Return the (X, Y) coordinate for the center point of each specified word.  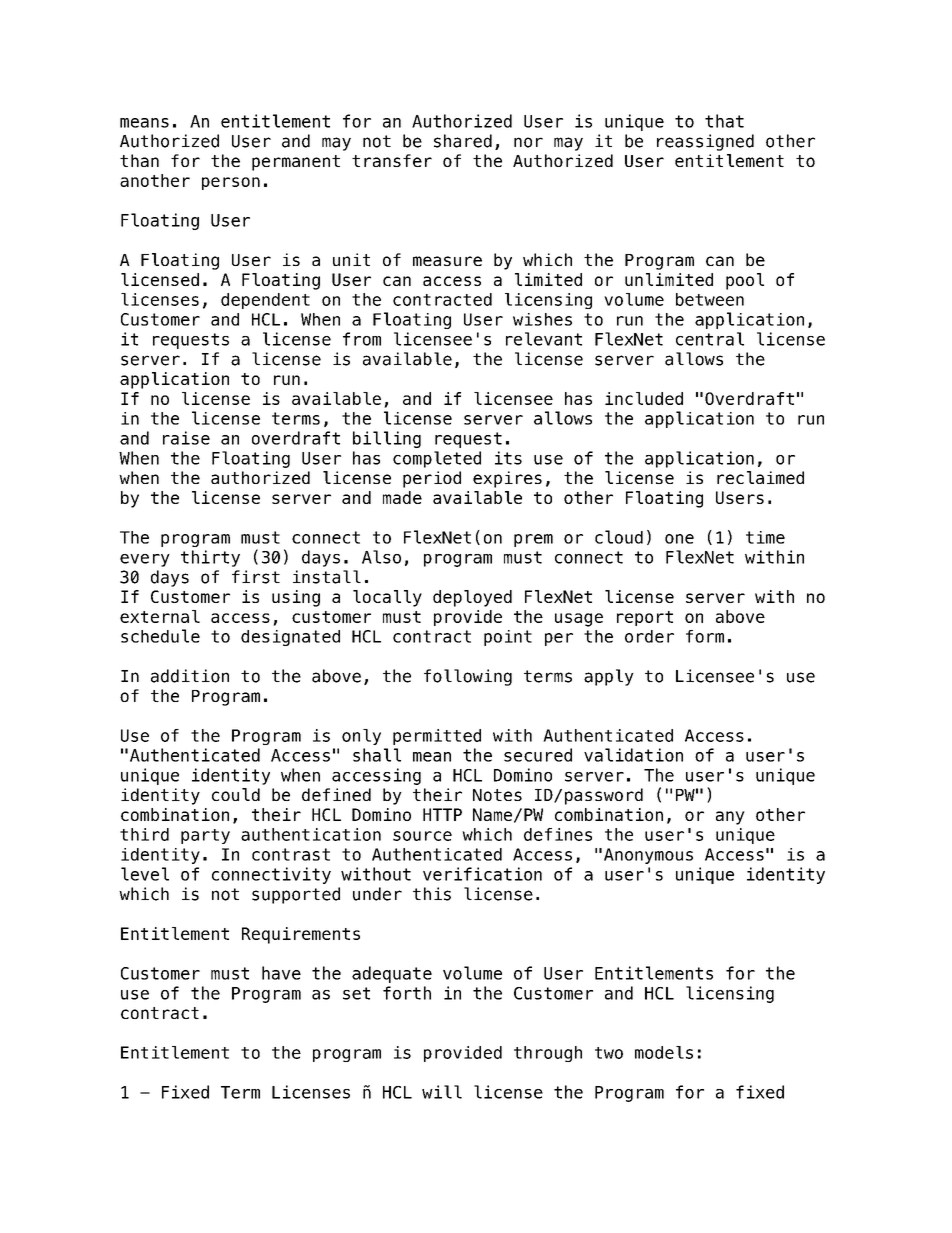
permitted (437, 737)
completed (437, 459)
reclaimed (760, 477)
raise (186, 438)
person (231, 183)
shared (463, 141)
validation (633, 755)
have (281, 973)
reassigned (705, 142)
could (236, 794)
